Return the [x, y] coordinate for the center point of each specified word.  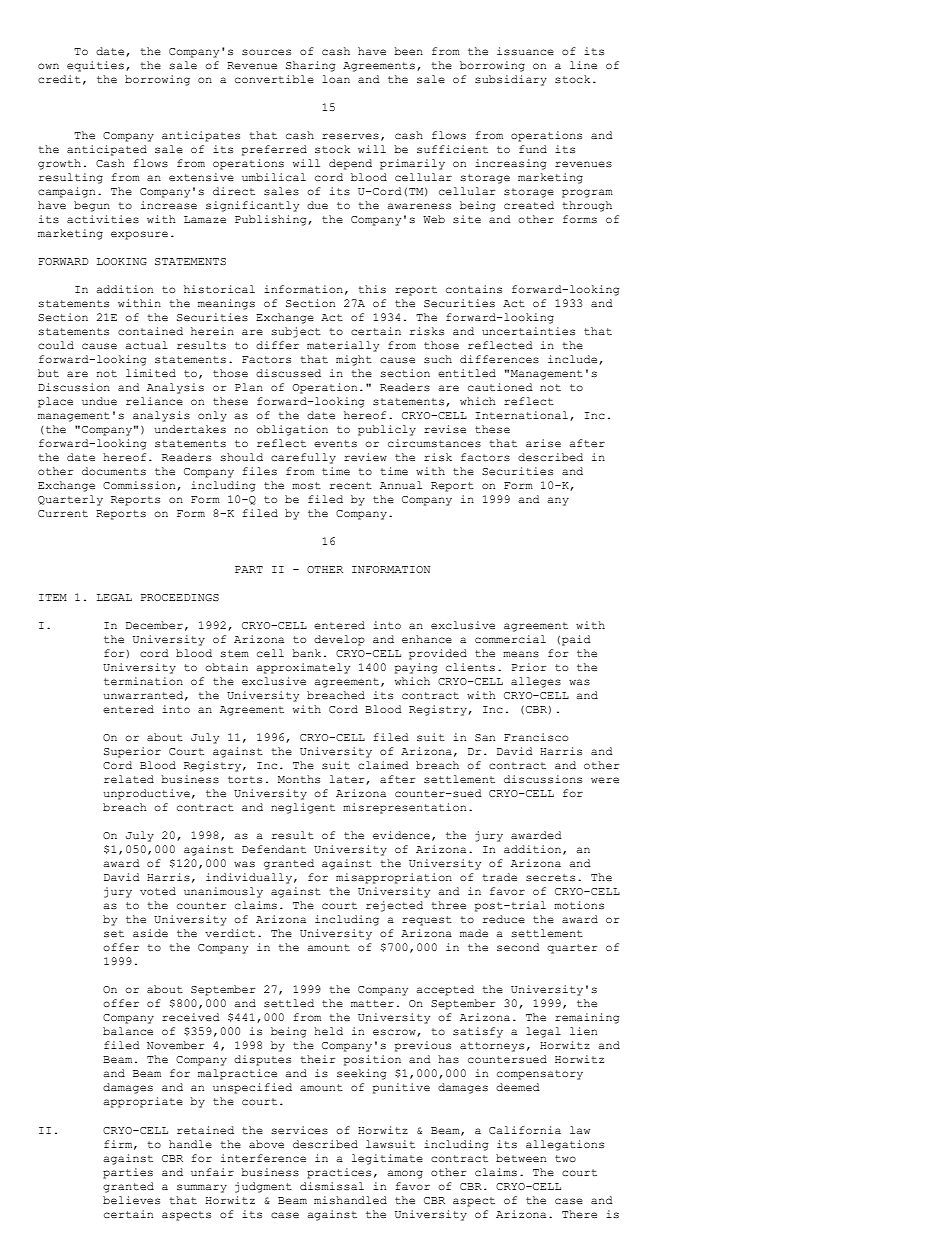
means [521, 654]
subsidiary [511, 80]
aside [150, 933]
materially [343, 346]
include [574, 360]
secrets [550, 878]
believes [131, 1200]
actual [146, 345]
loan [336, 79]
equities [95, 66]
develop [339, 640]
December [154, 625]
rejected [394, 906]
